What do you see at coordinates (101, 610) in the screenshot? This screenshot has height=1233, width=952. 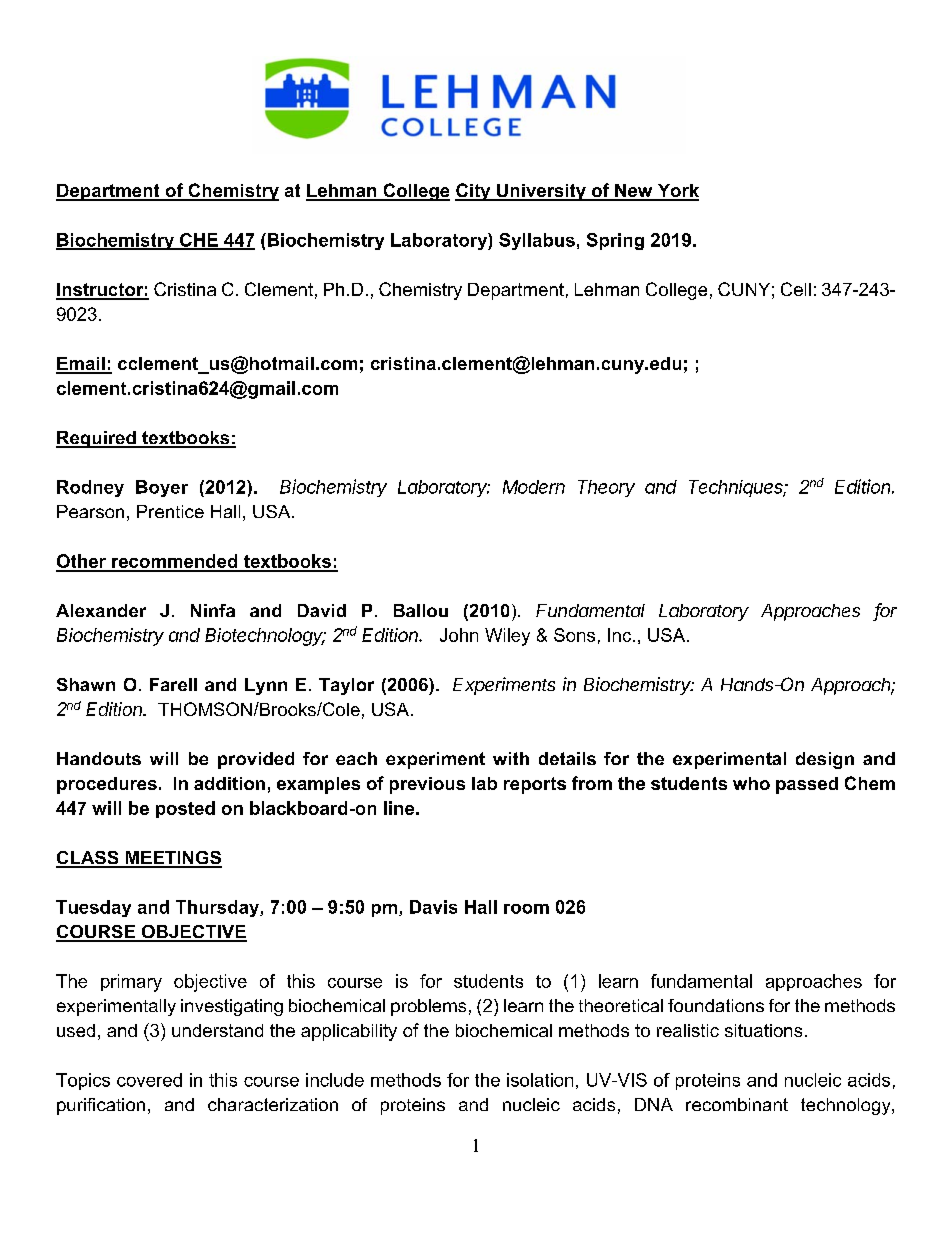 I see `Alexander` at bounding box center [101, 610].
